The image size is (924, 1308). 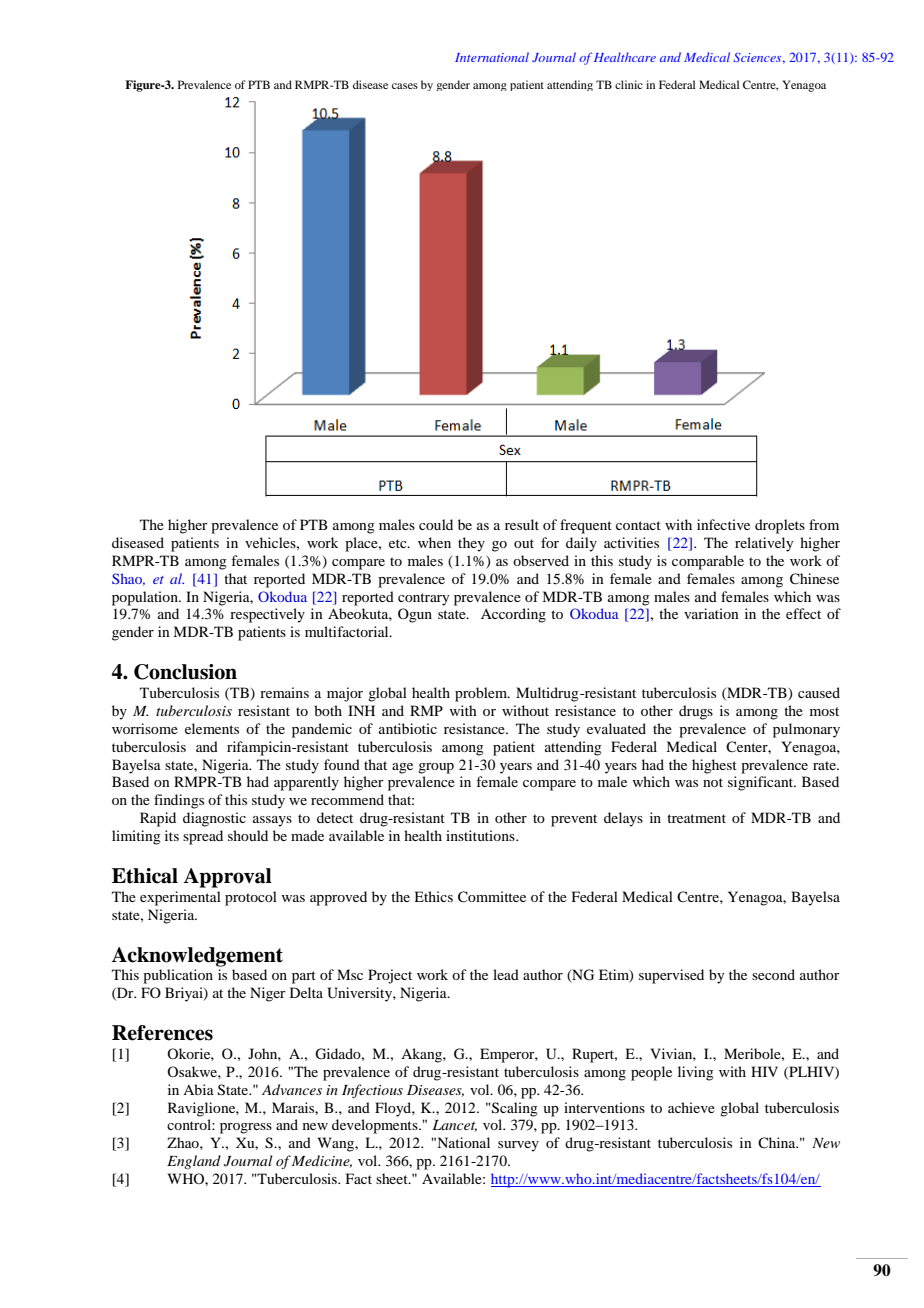 What do you see at coordinates (780, 526) in the document?
I see `droplets` at bounding box center [780, 526].
